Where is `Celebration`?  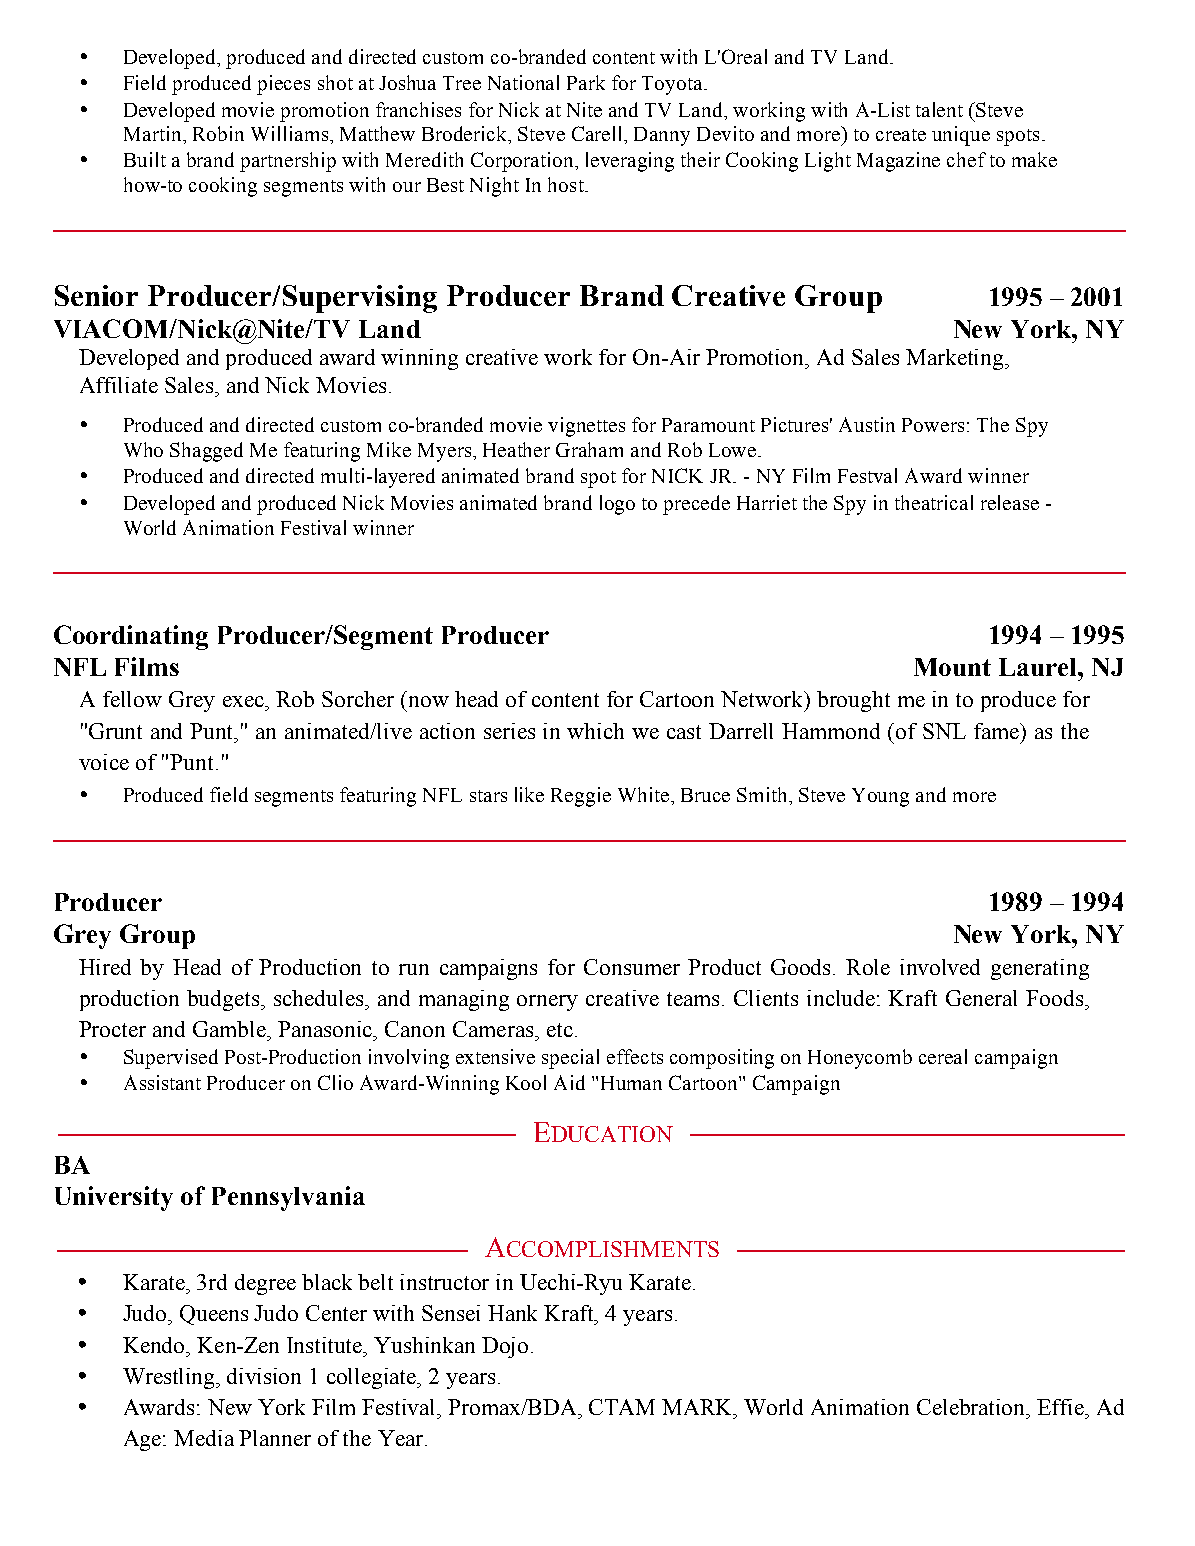
Celebration is located at coordinates (972, 1407).
